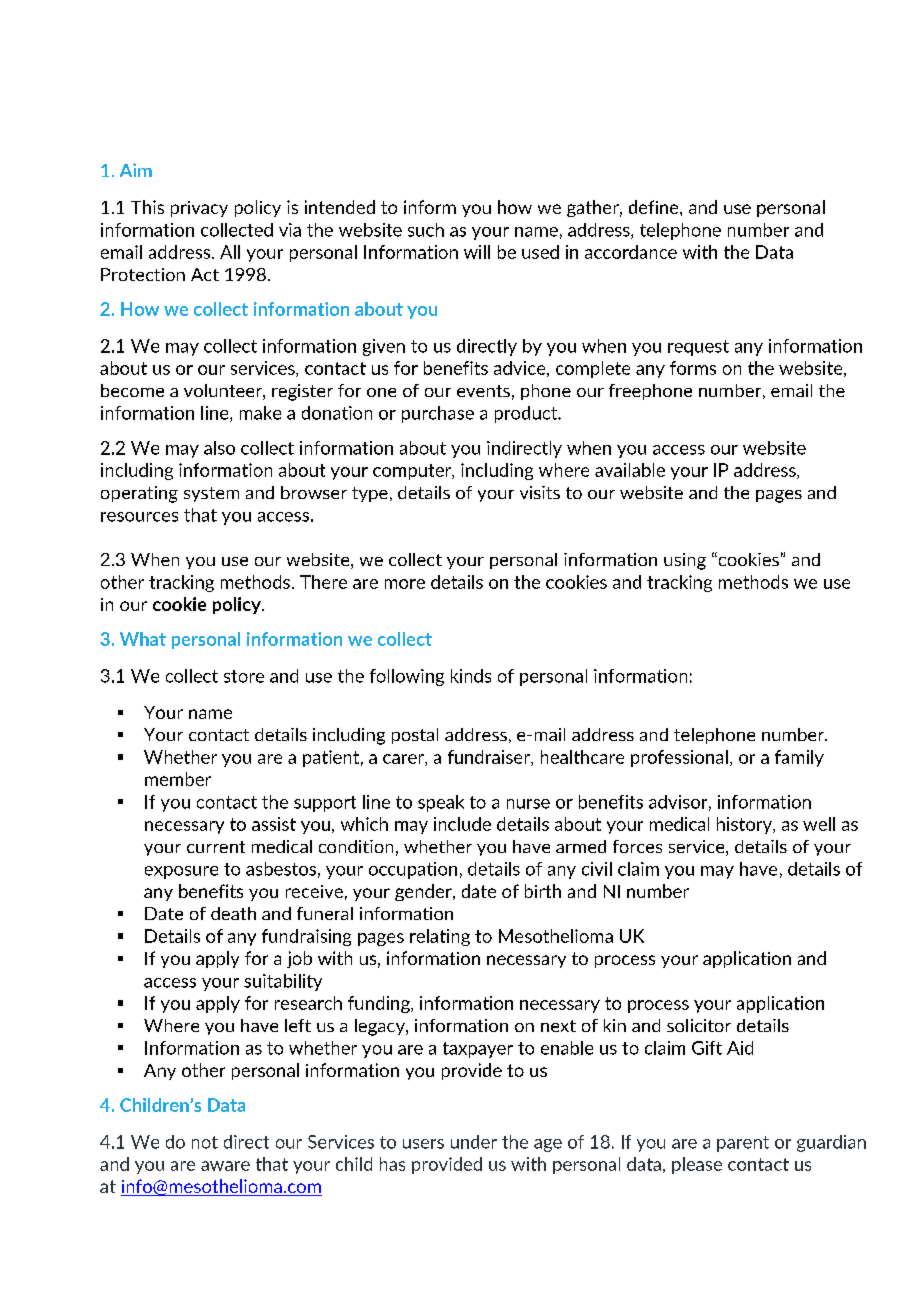 Image resolution: width=924 pixels, height=1308 pixels. What do you see at coordinates (477, 252) in the screenshot?
I see `will` at bounding box center [477, 252].
